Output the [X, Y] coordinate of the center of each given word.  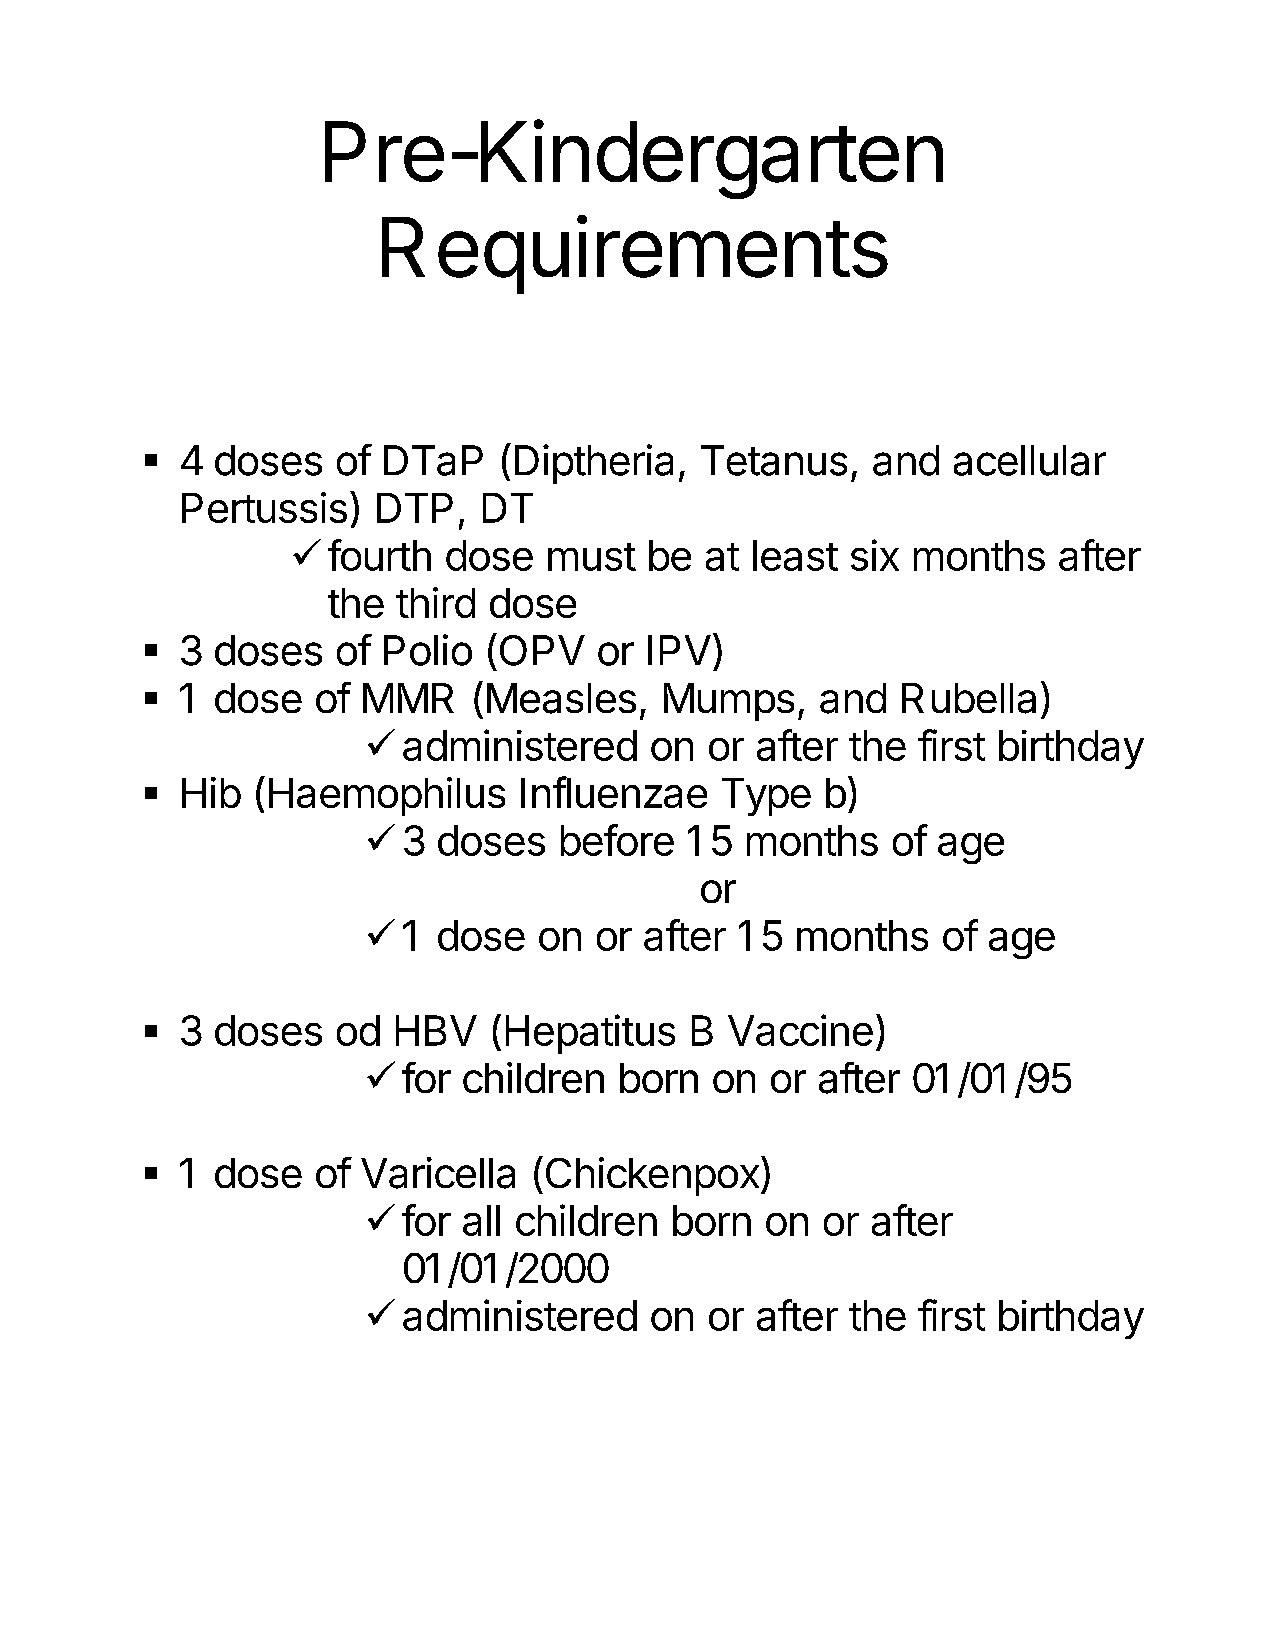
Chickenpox [652, 1176]
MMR [408, 698]
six [875, 555]
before [617, 840]
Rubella [969, 698]
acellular [1030, 460]
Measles [561, 698]
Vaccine [800, 1030]
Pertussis [264, 507]
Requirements [635, 254]
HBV [436, 1030]
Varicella [438, 1173]
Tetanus [774, 460]
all [481, 1220]
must [592, 557]
